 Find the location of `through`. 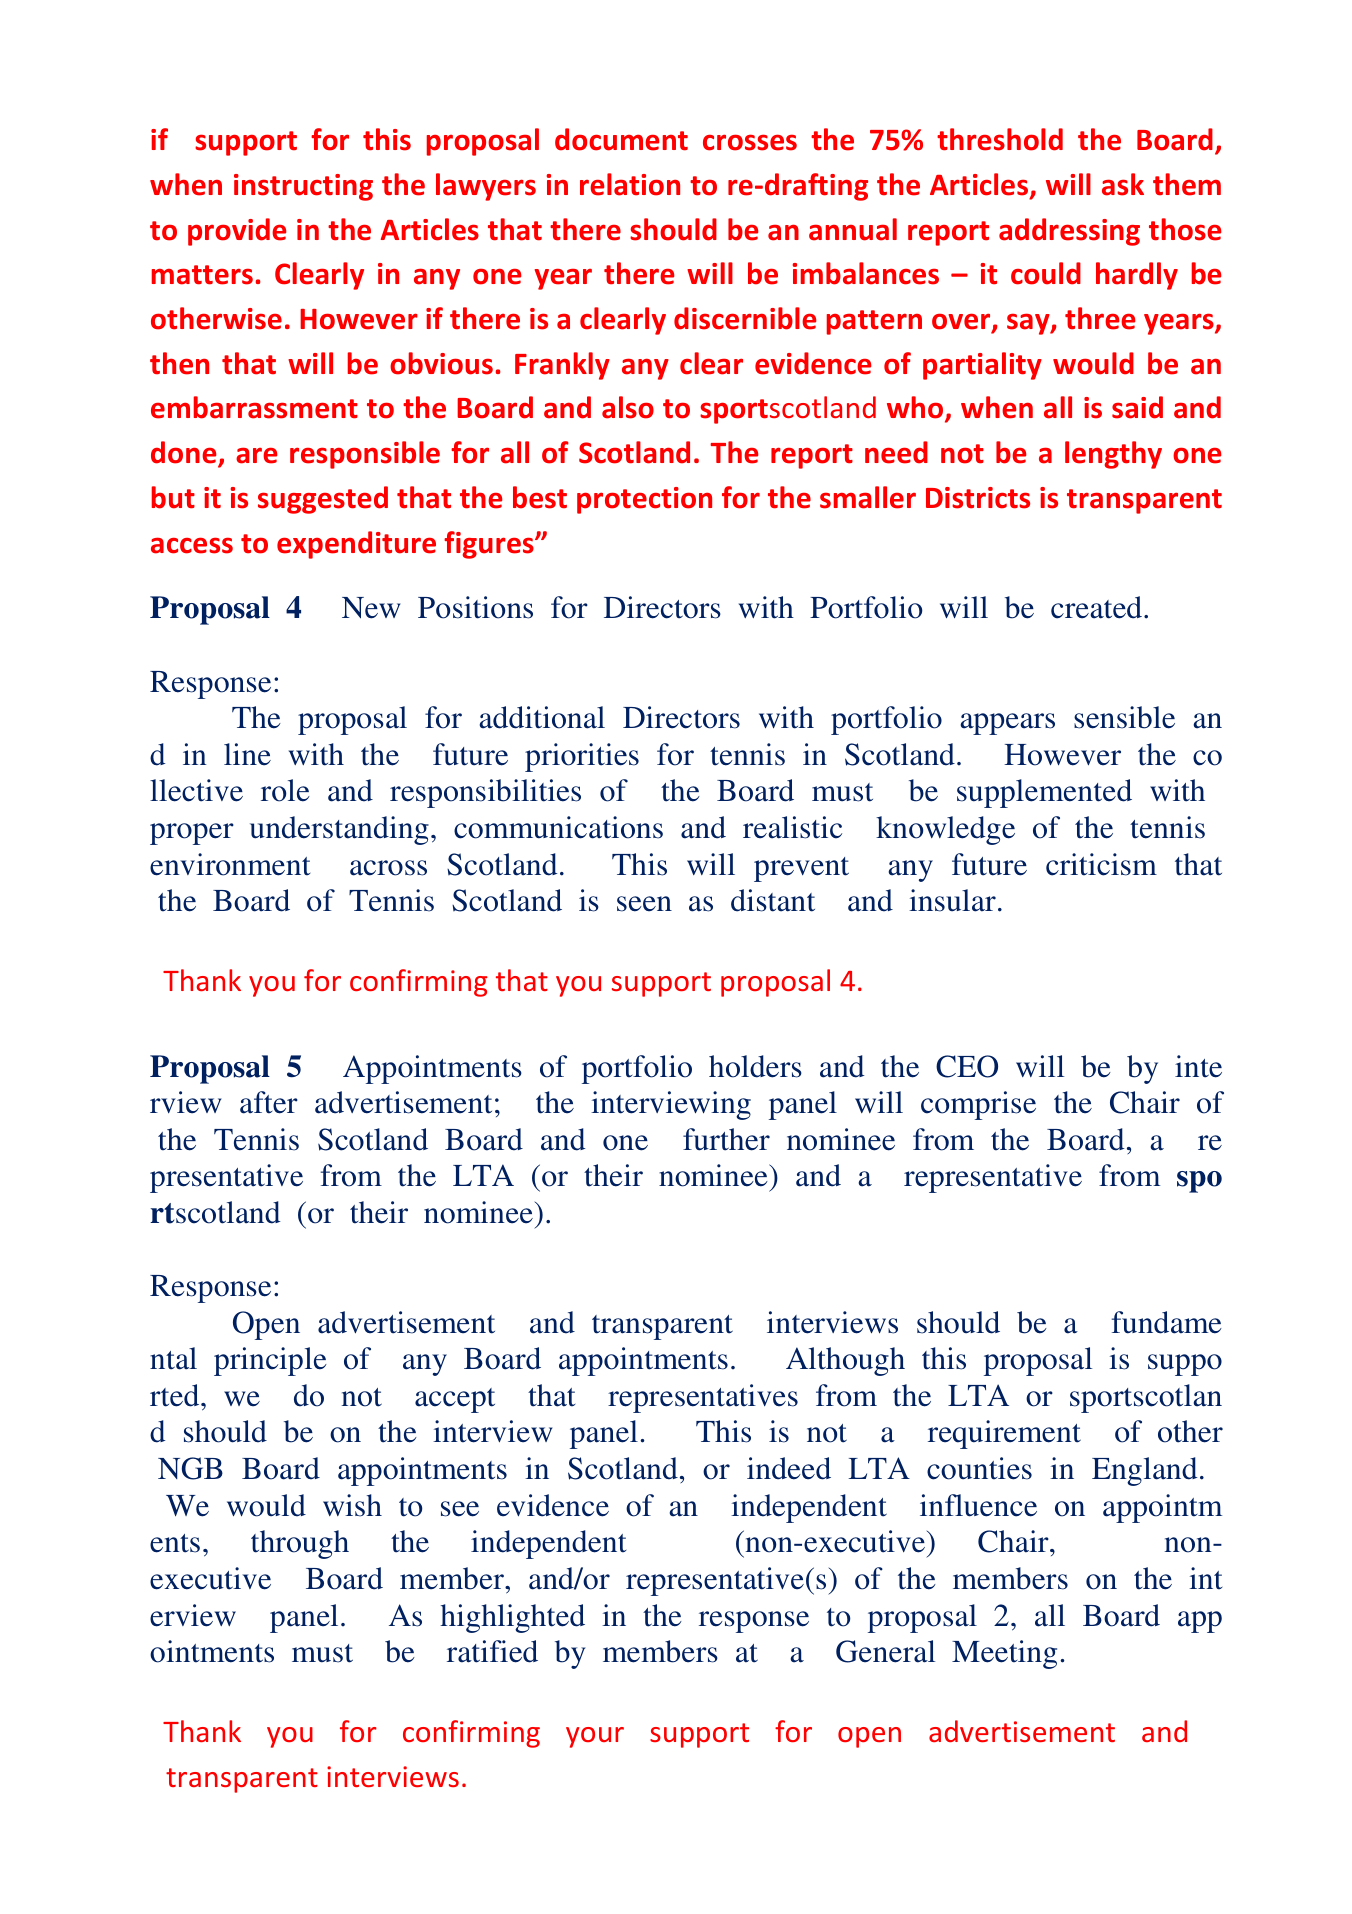

through is located at coordinates (300, 1544).
